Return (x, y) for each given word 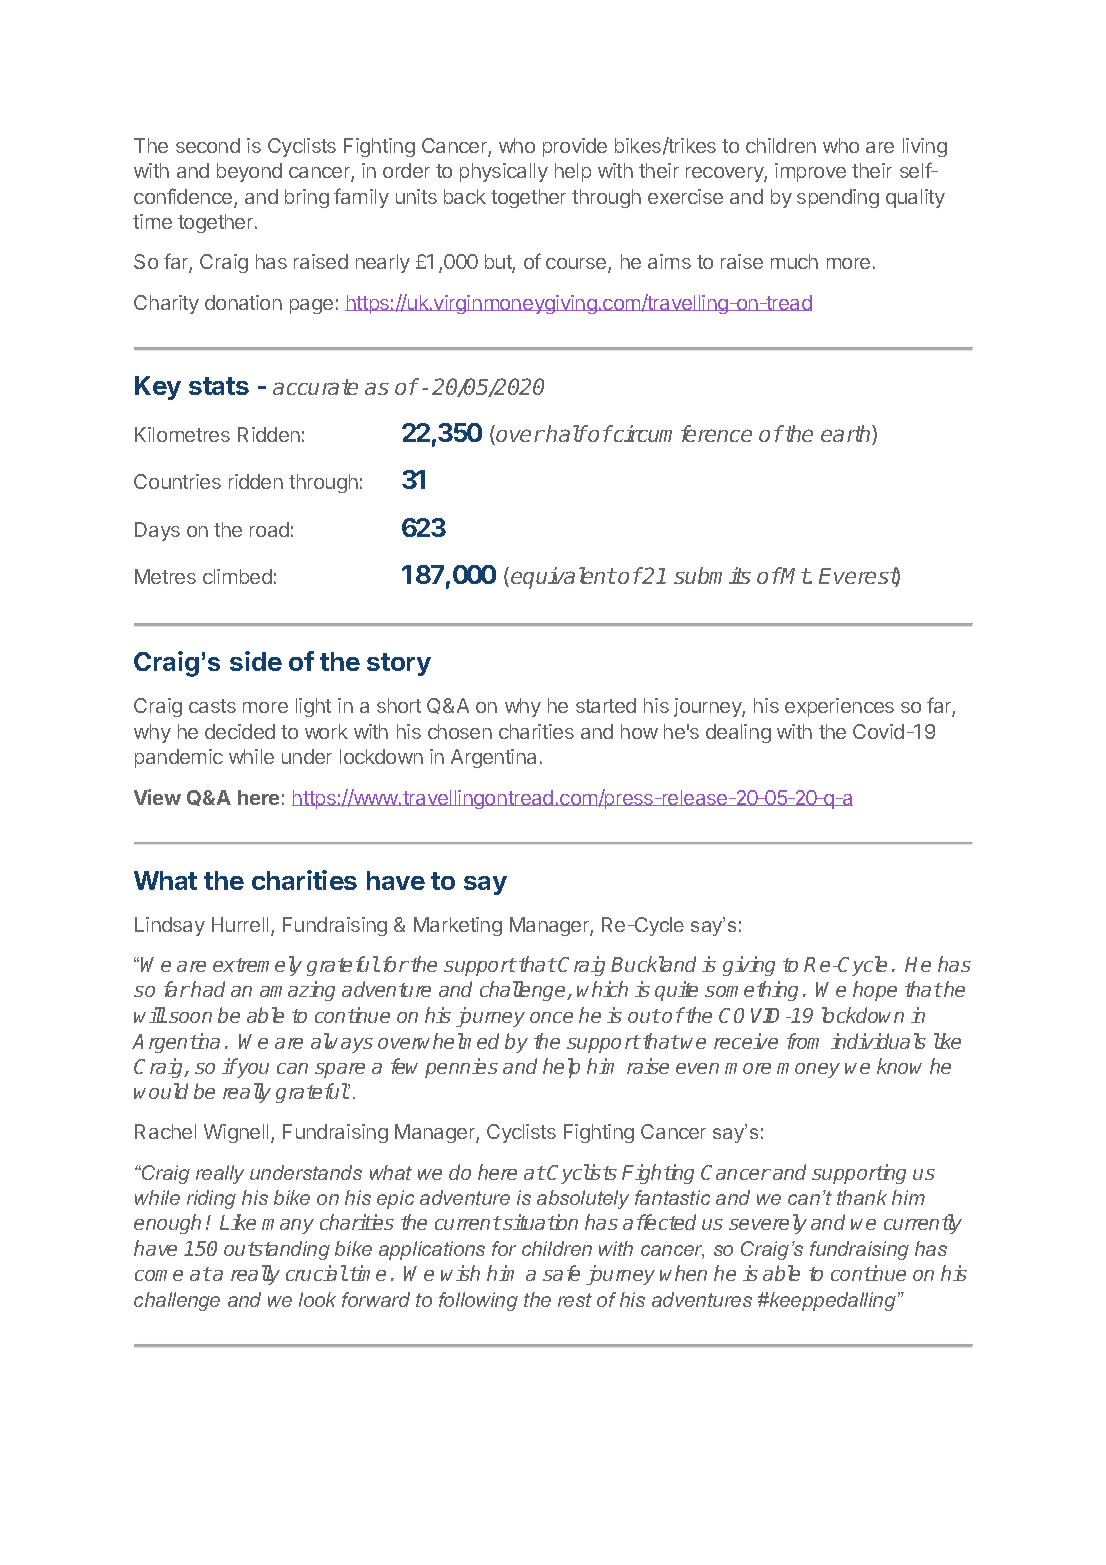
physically (504, 172)
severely (768, 1224)
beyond (249, 172)
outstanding (277, 1250)
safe (561, 1273)
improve (810, 172)
